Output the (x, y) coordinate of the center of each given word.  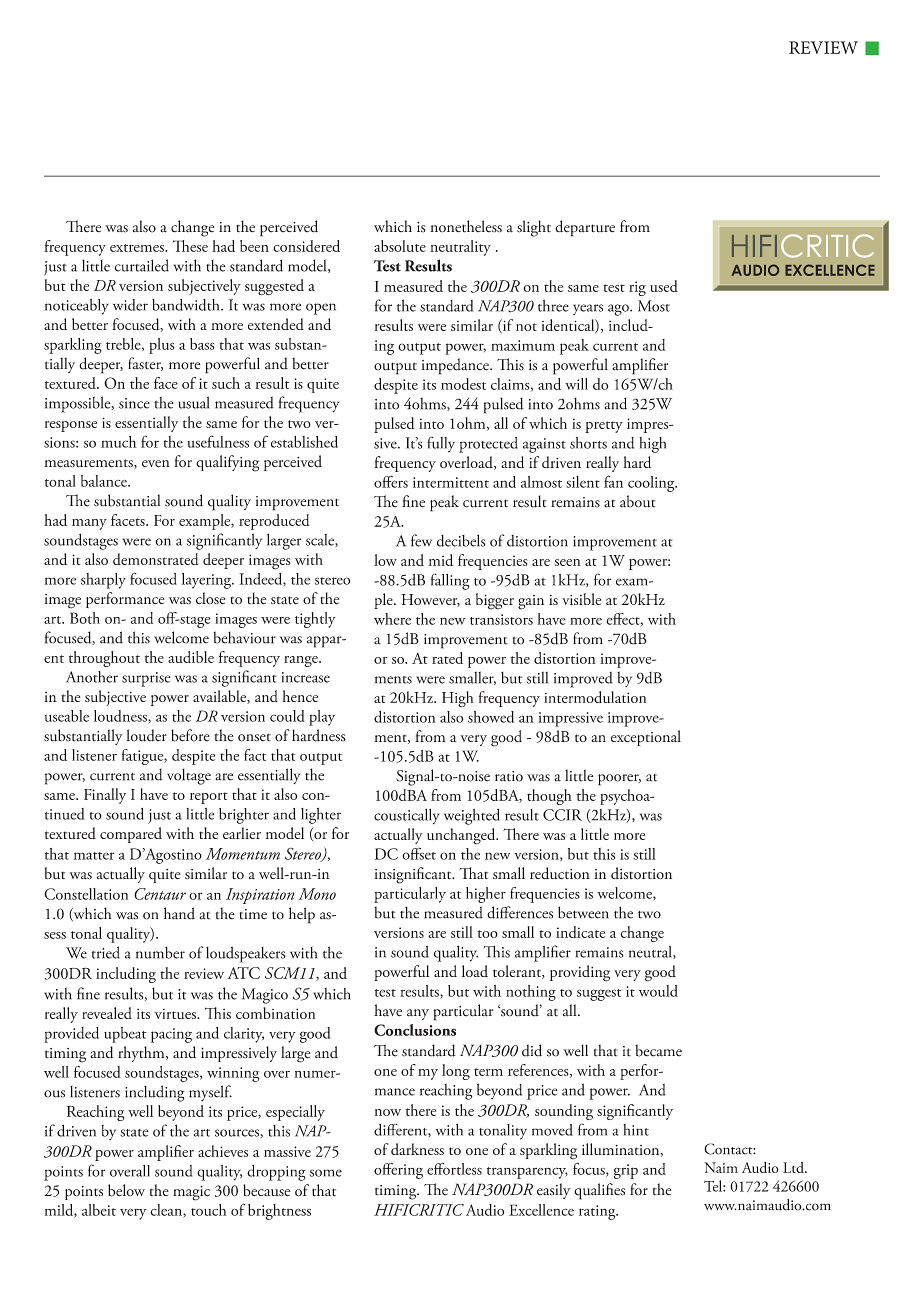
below (126, 1190)
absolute (400, 246)
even (156, 464)
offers (391, 481)
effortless (454, 1169)
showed (491, 717)
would (658, 991)
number (160, 952)
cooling (652, 484)
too (487, 934)
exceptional (646, 738)
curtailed (142, 265)
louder (147, 735)
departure (585, 228)
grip (626, 1171)
